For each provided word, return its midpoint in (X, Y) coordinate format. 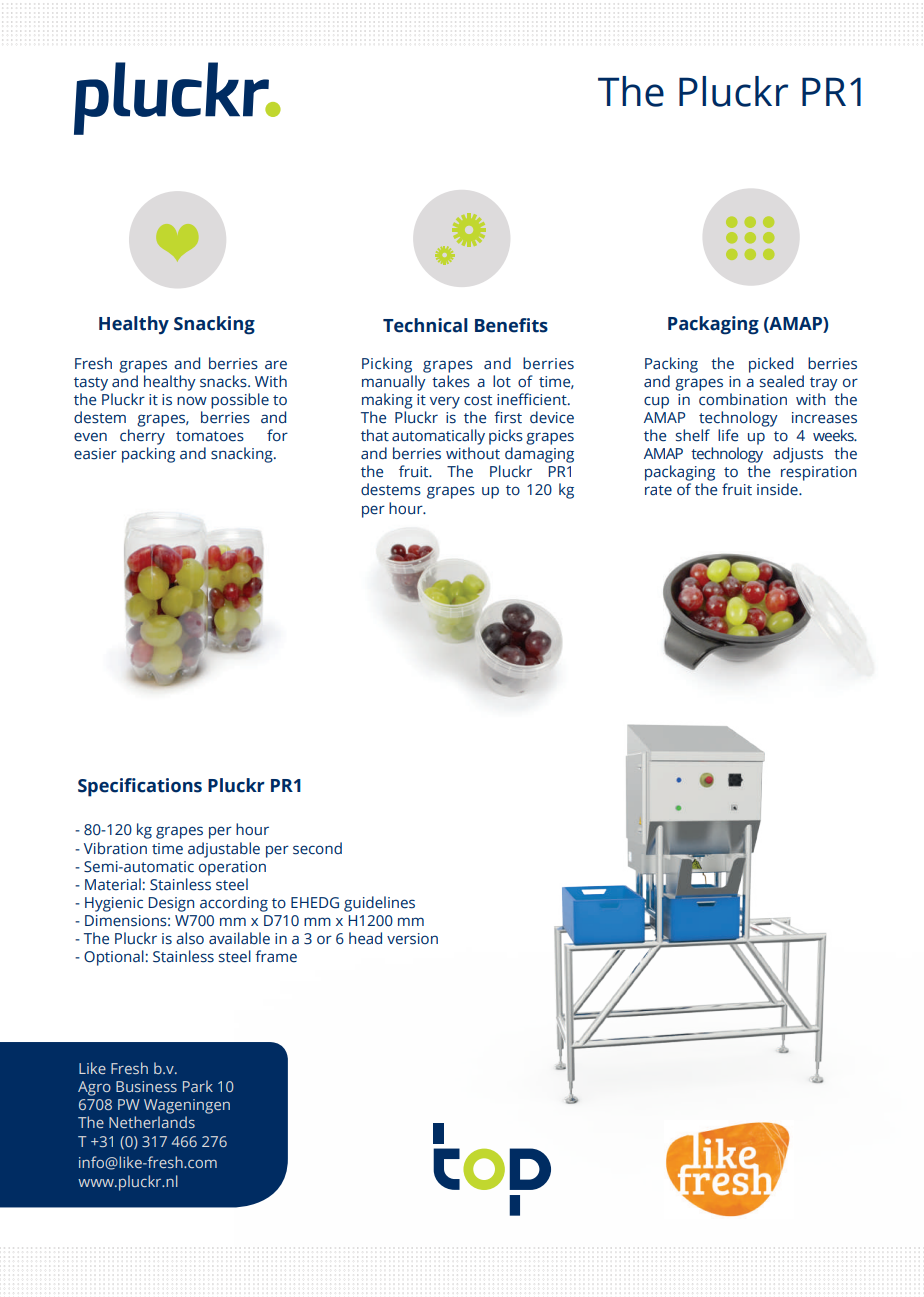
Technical (425, 325)
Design (171, 904)
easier (95, 454)
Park (198, 1086)
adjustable (224, 850)
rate (658, 490)
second (317, 848)
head (365, 938)
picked (771, 365)
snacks (224, 381)
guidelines (379, 904)
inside (778, 489)
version (412, 939)
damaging (539, 455)
